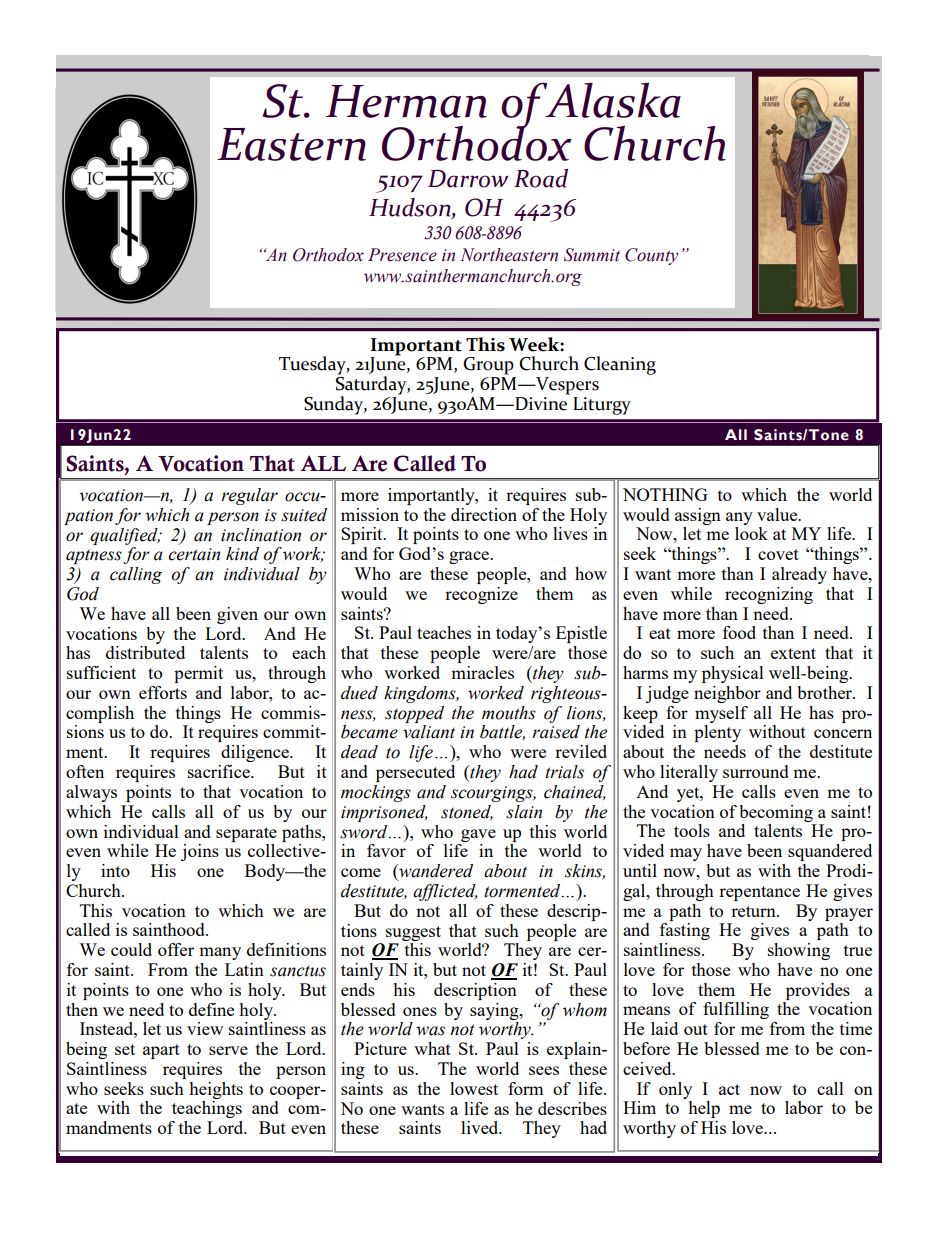 The width and height of the document is (952, 1233). What do you see at coordinates (216, 1090) in the document?
I see `heights` at bounding box center [216, 1090].
